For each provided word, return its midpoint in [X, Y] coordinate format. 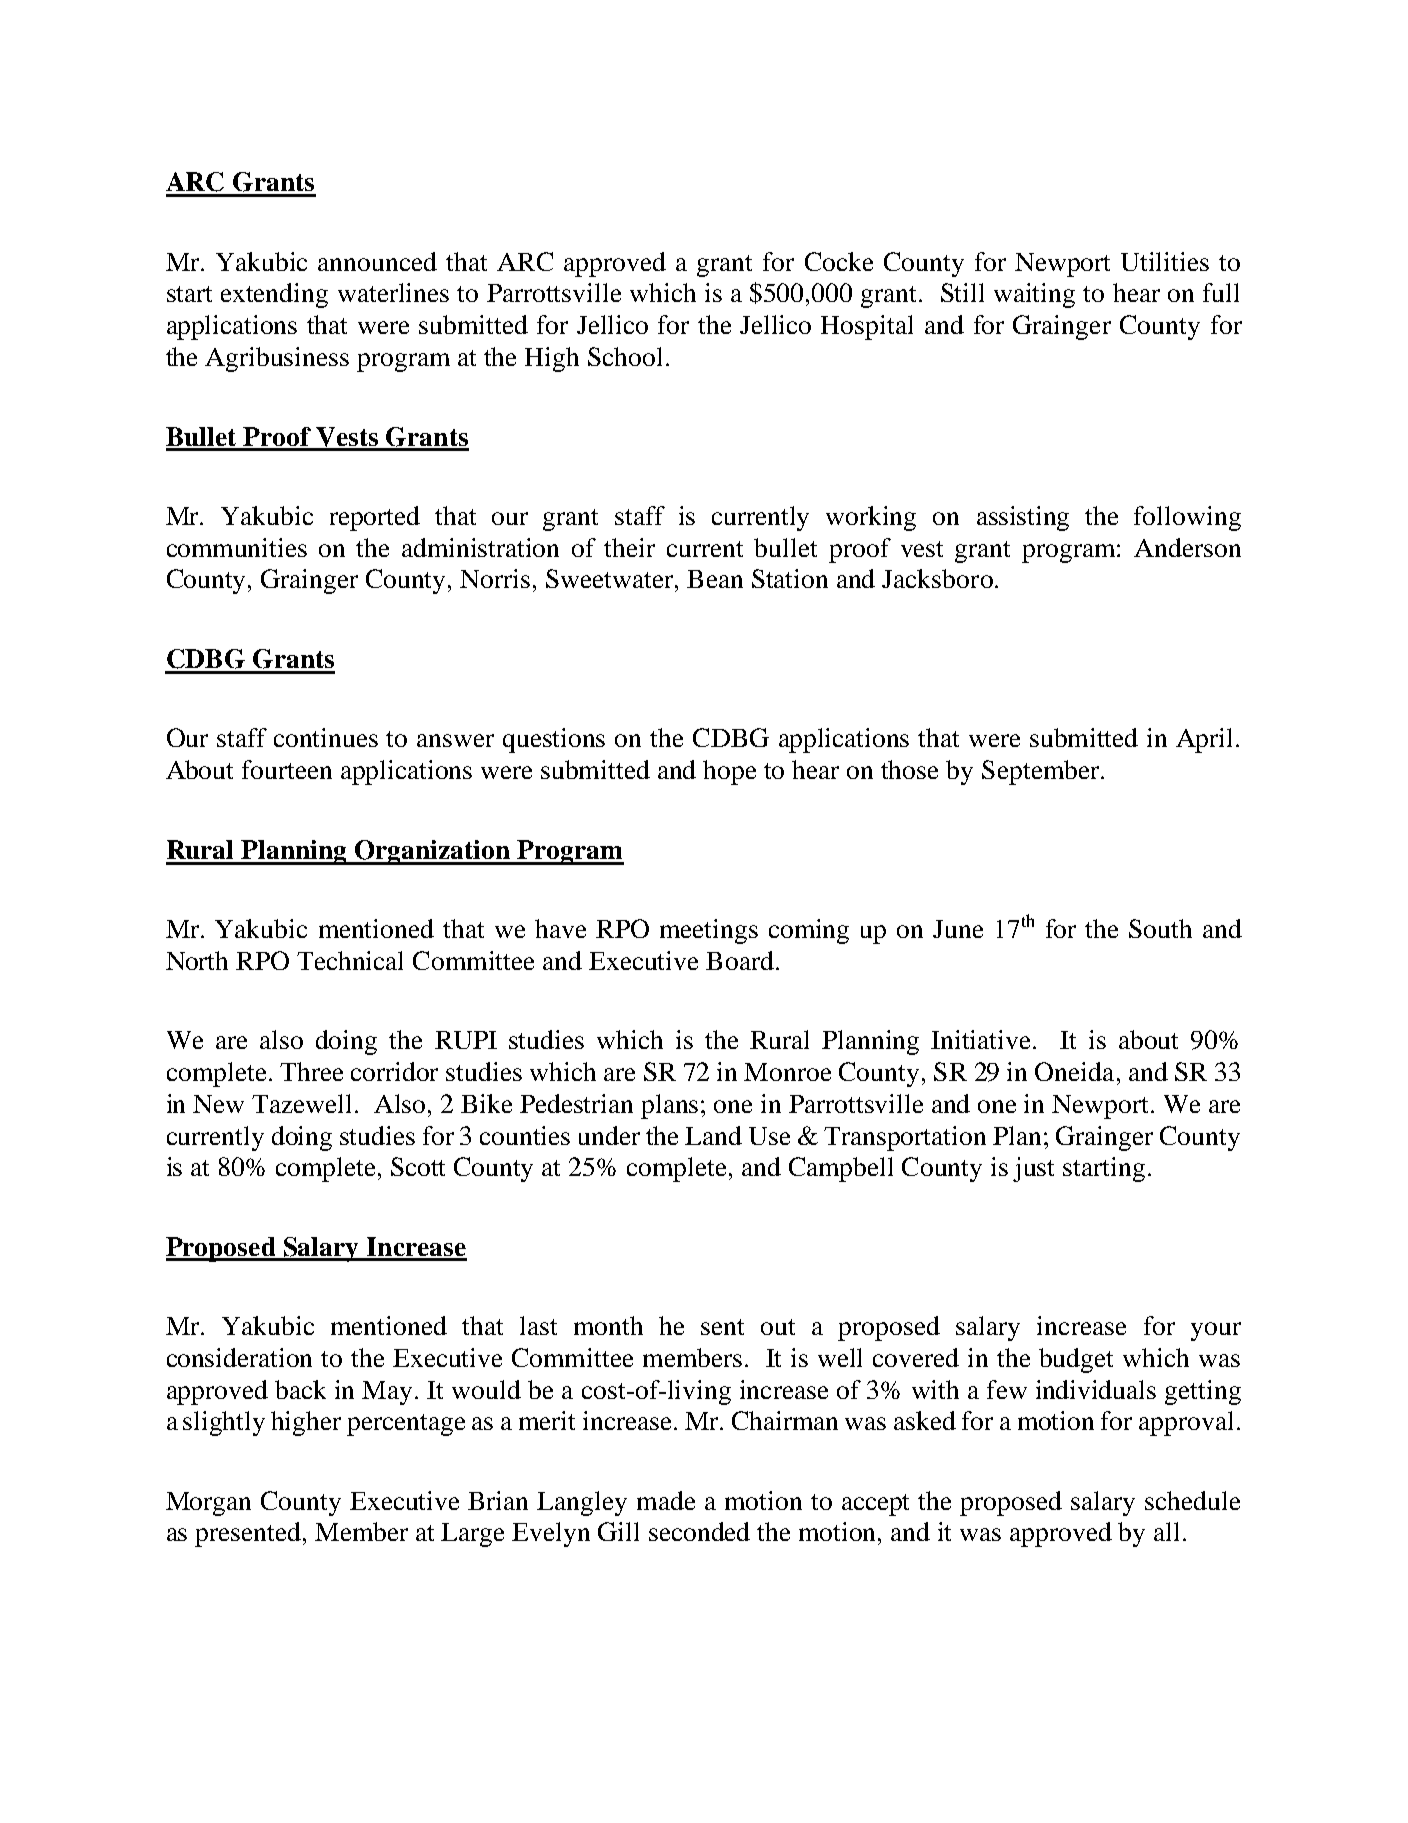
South [1160, 928]
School [625, 356]
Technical [350, 960]
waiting [1034, 295]
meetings [709, 931]
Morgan [208, 1504]
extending [274, 295]
